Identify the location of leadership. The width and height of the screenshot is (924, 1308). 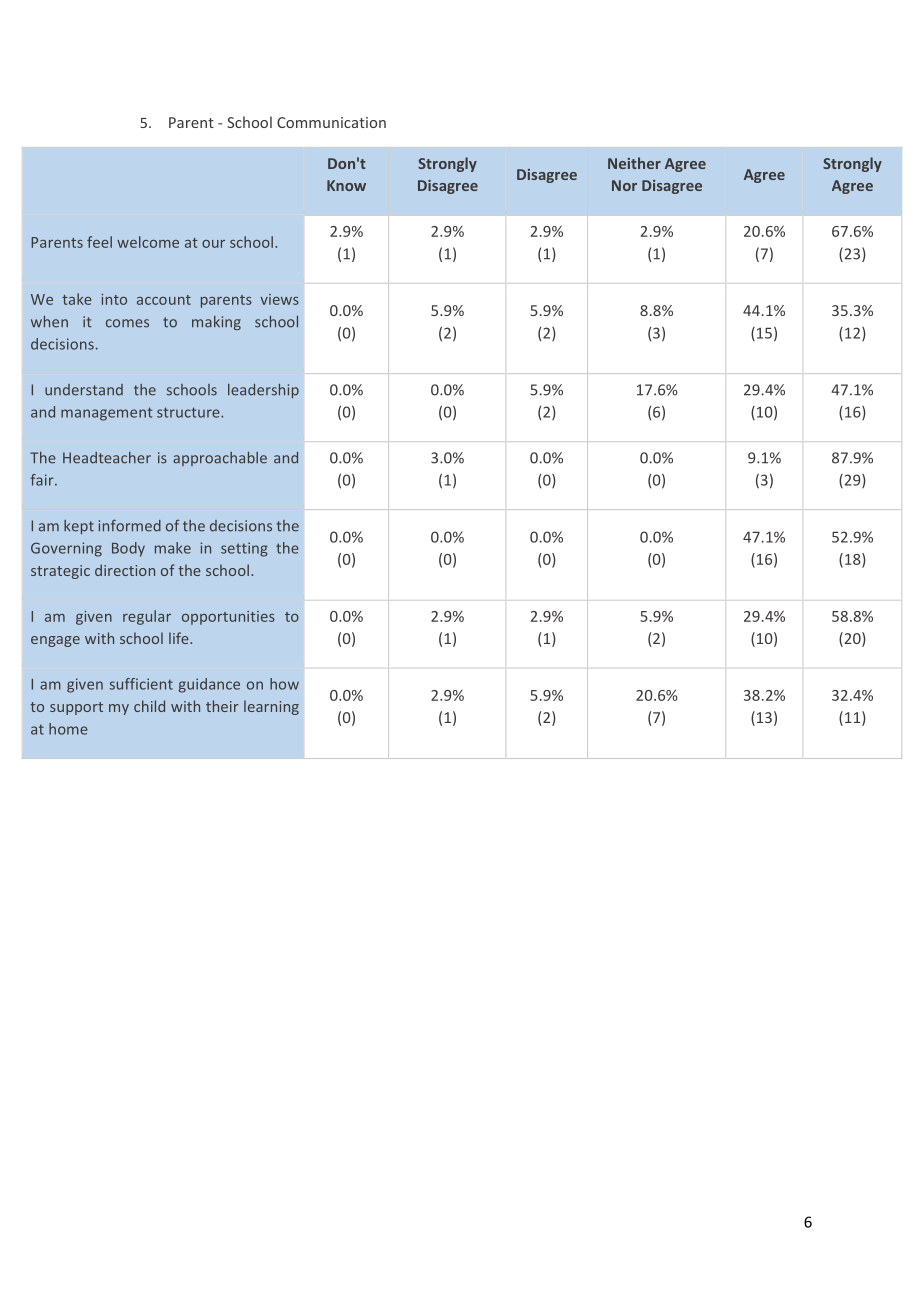
(263, 391).
